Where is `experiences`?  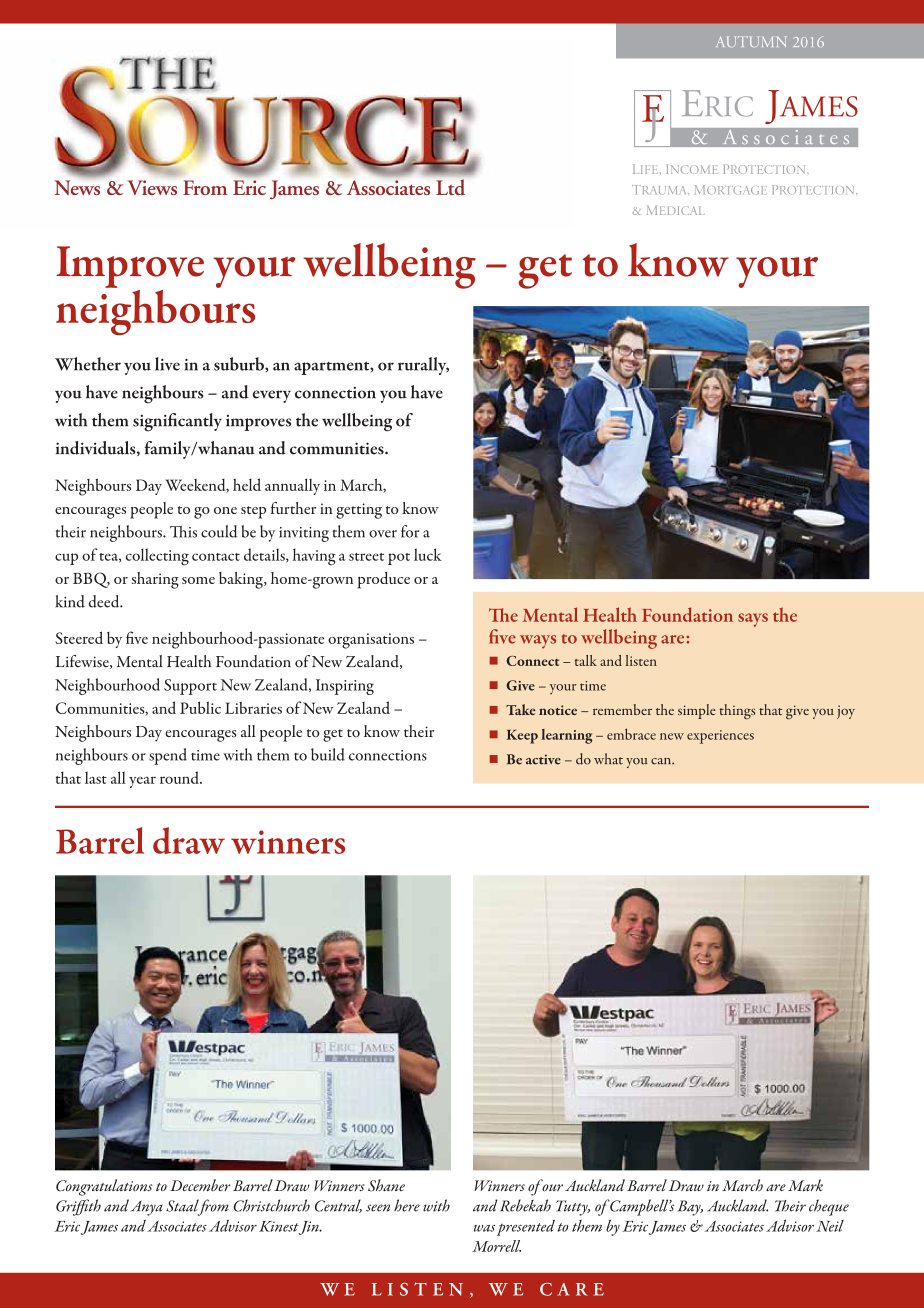 experiences is located at coordinates (720, 737).
